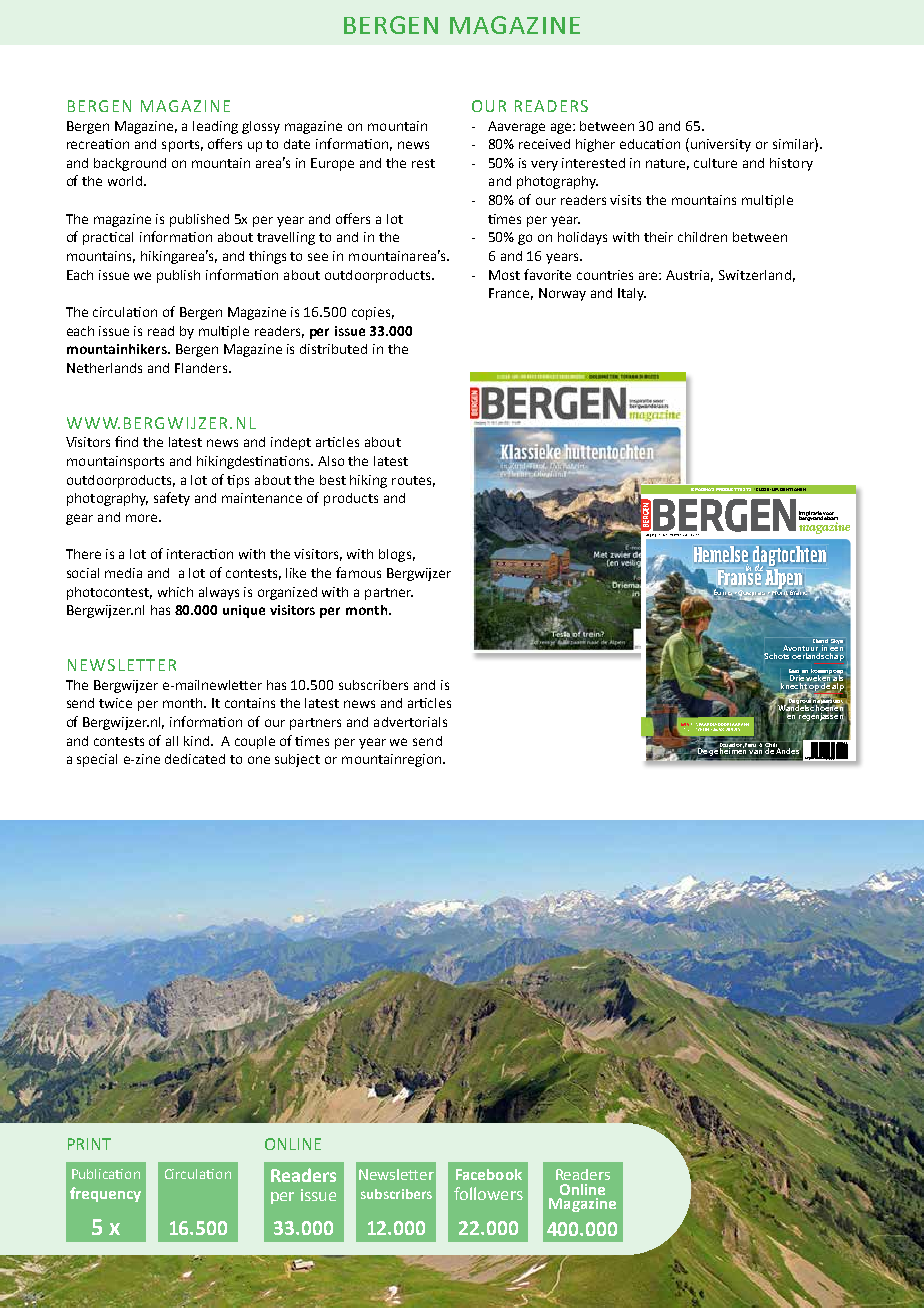 The image size is (924, 1308). I want to click on Chili, so click(771, 744).
